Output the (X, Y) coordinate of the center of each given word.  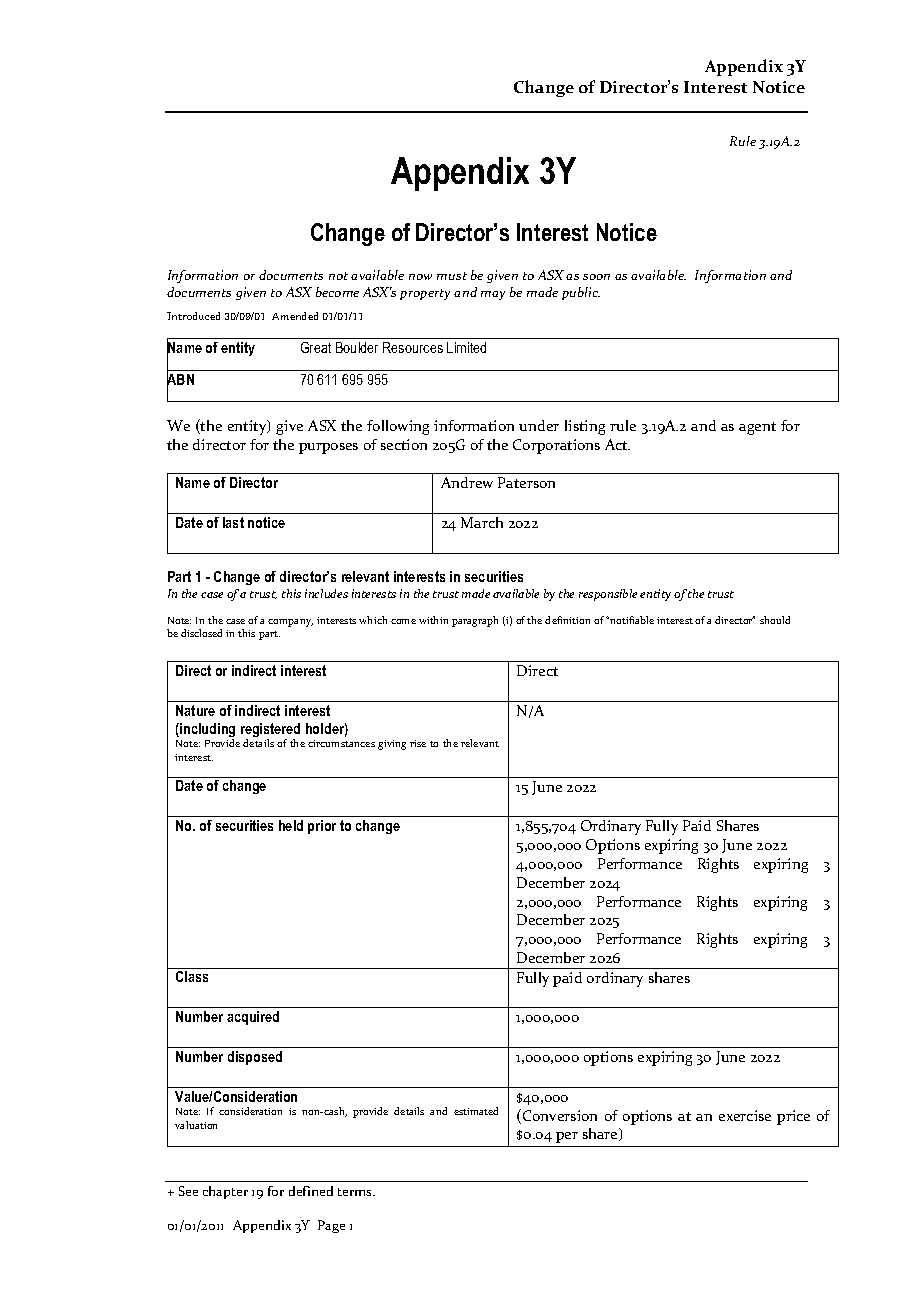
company (290, 623)
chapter (225, 1192)
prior (322, 827)
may (493, 295)
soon (596, 277)
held (291, 825)
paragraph (475, 621)
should (775, 620)
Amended (295, 316)
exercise (745, 1115)
